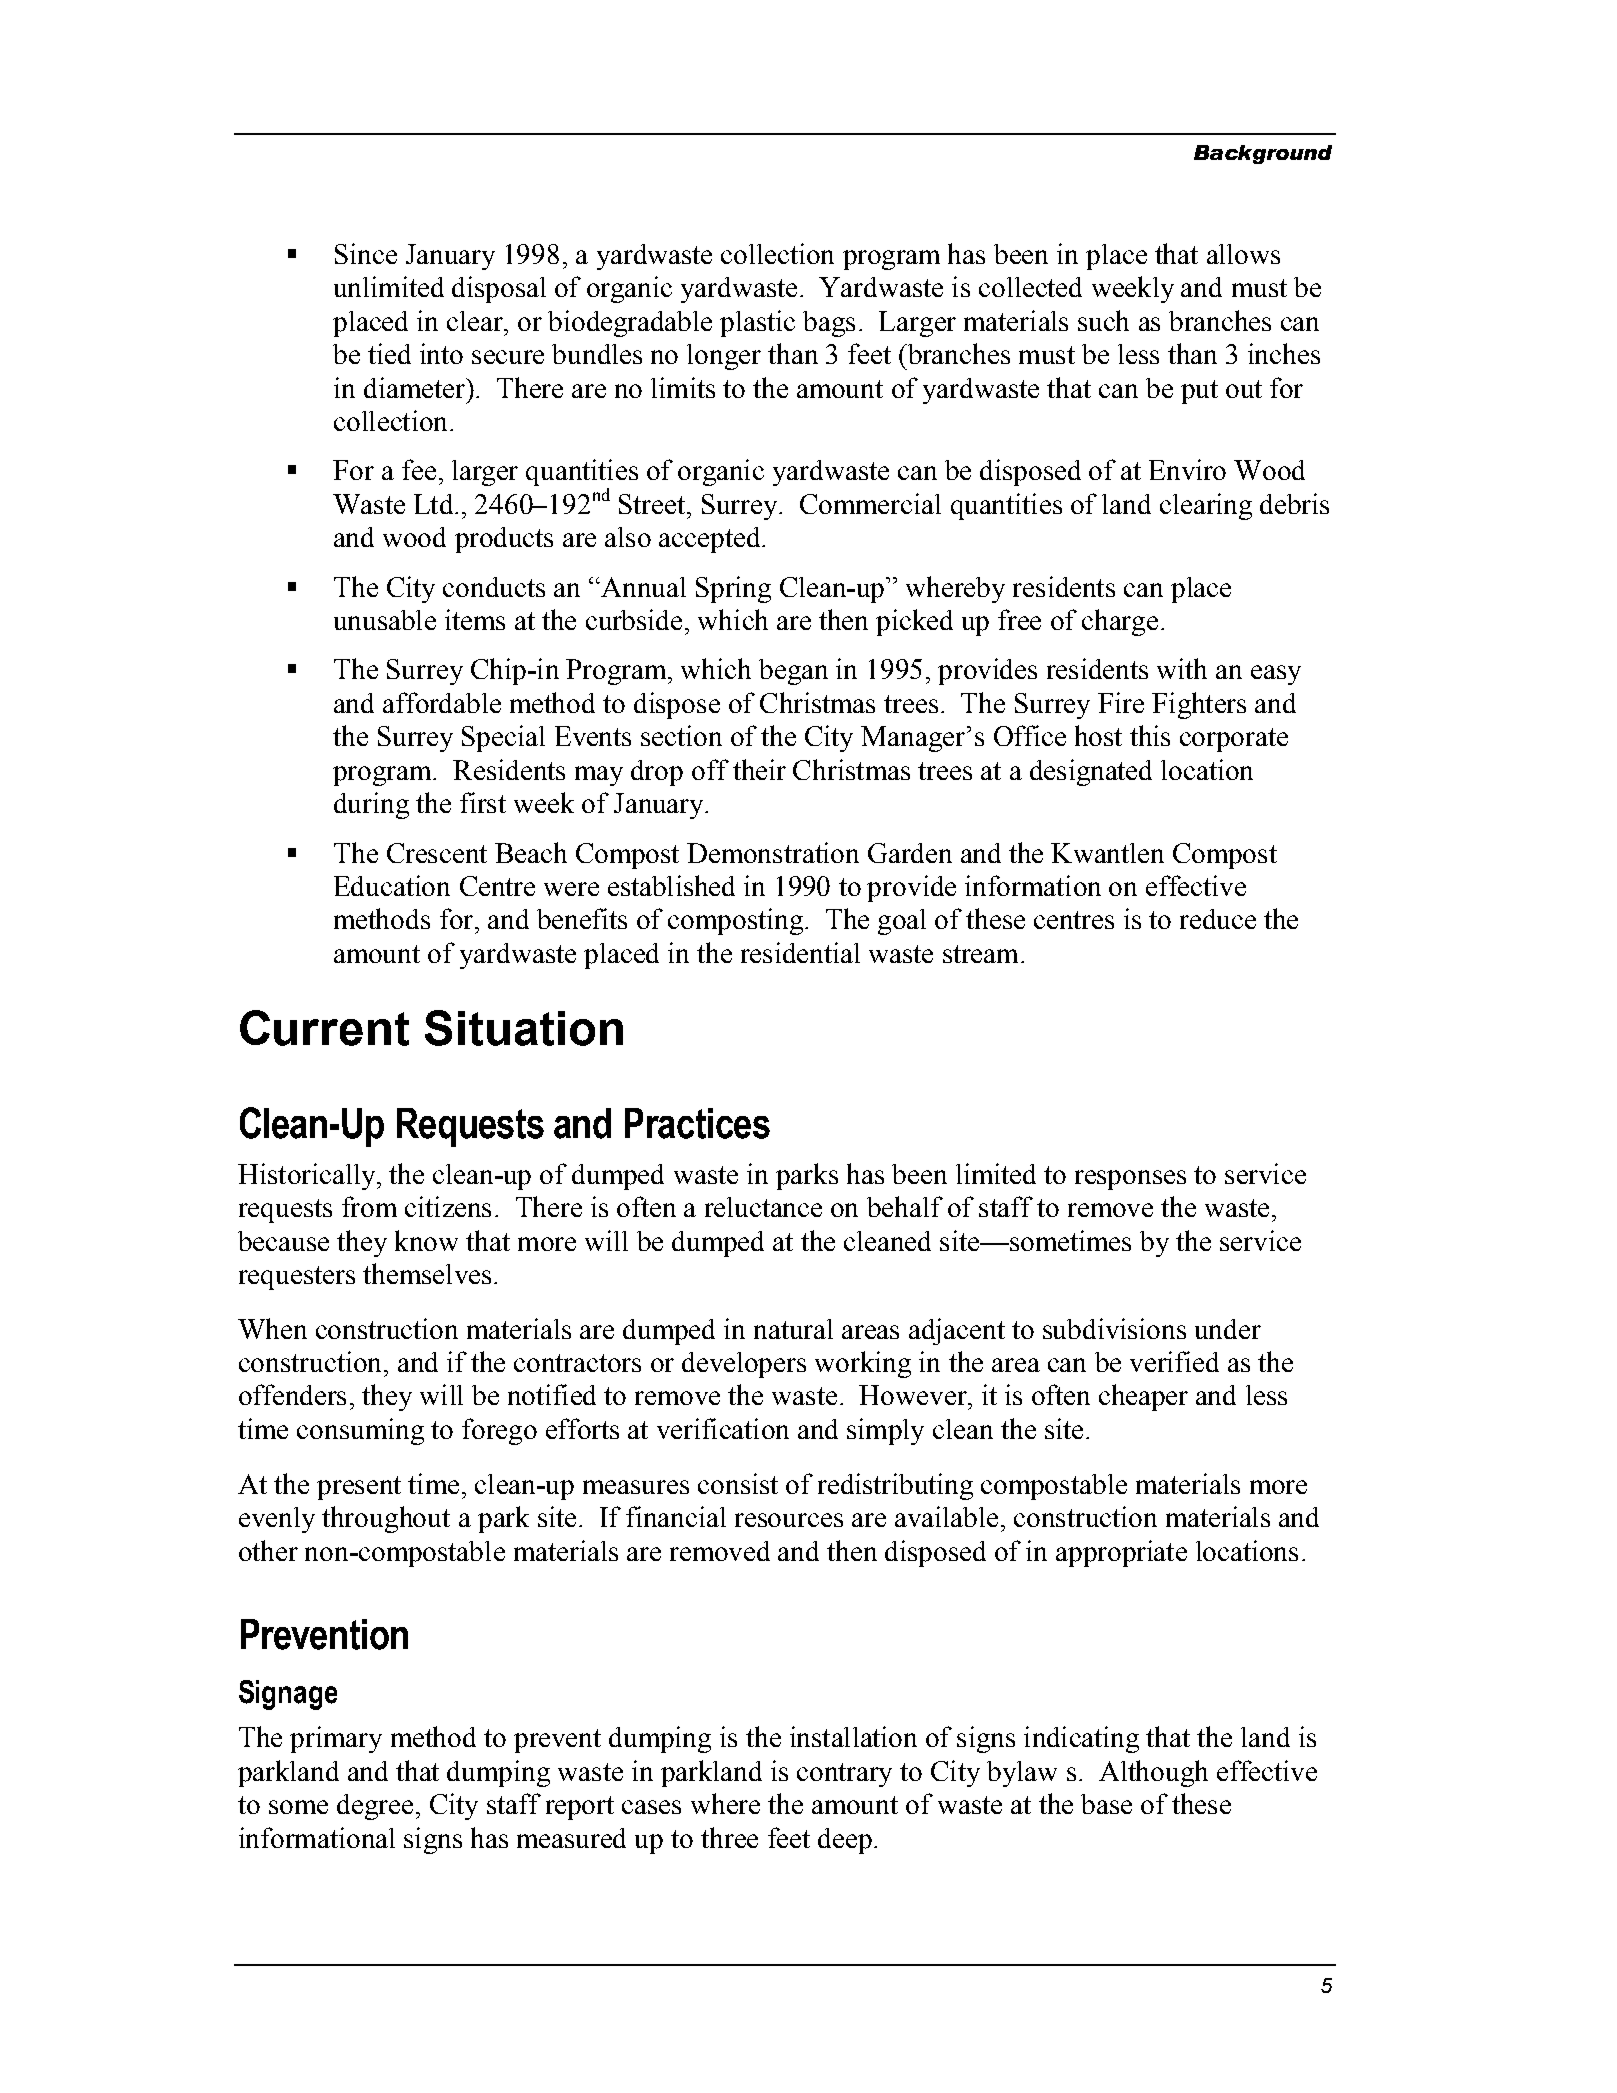 Image resolution: width=1617 pixels, height=2093 pixels. Describe the element at coordinates (759, 769) in the page. I see `their` at that location.
